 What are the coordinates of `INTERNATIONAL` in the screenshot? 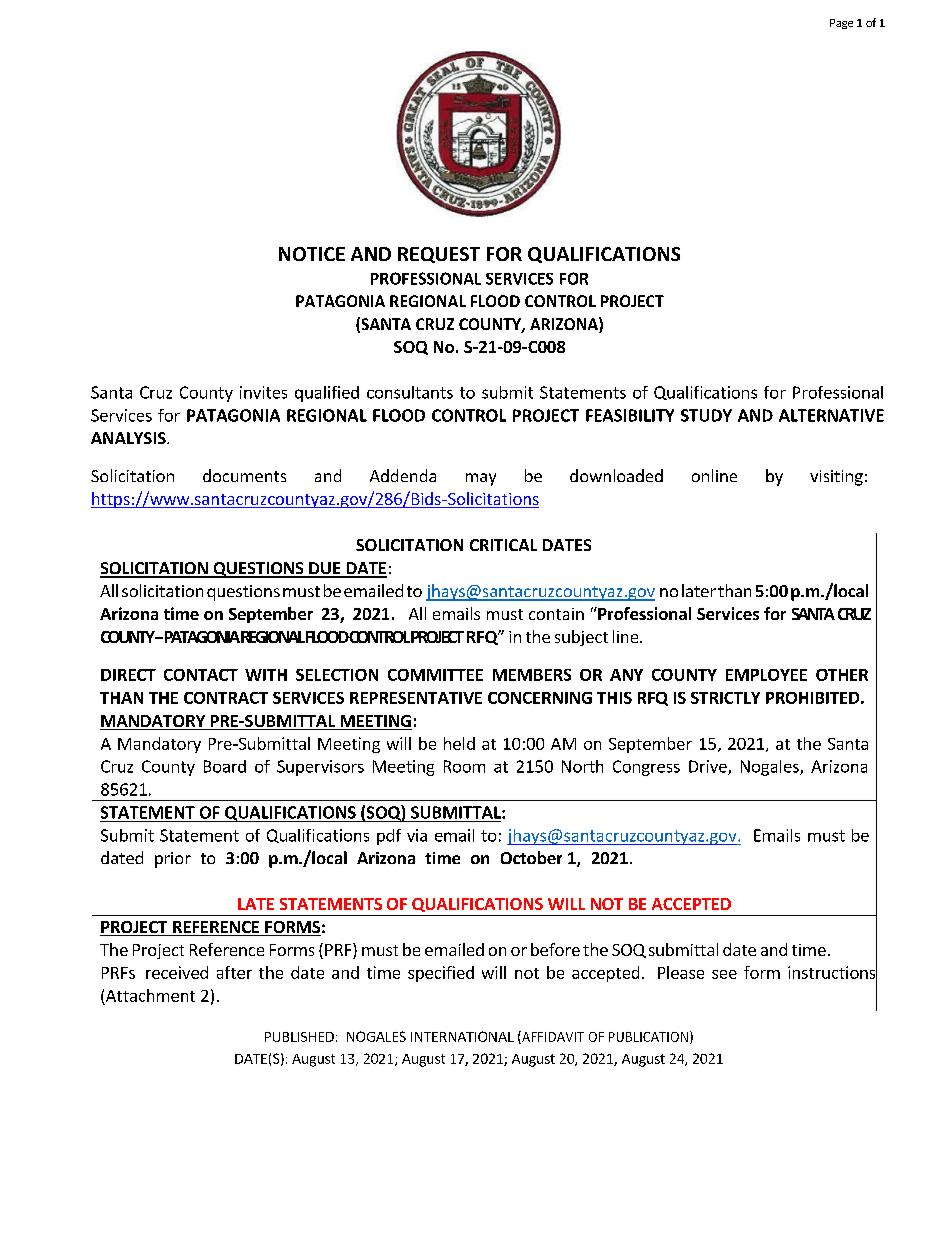 It's located at (462, 1036).
